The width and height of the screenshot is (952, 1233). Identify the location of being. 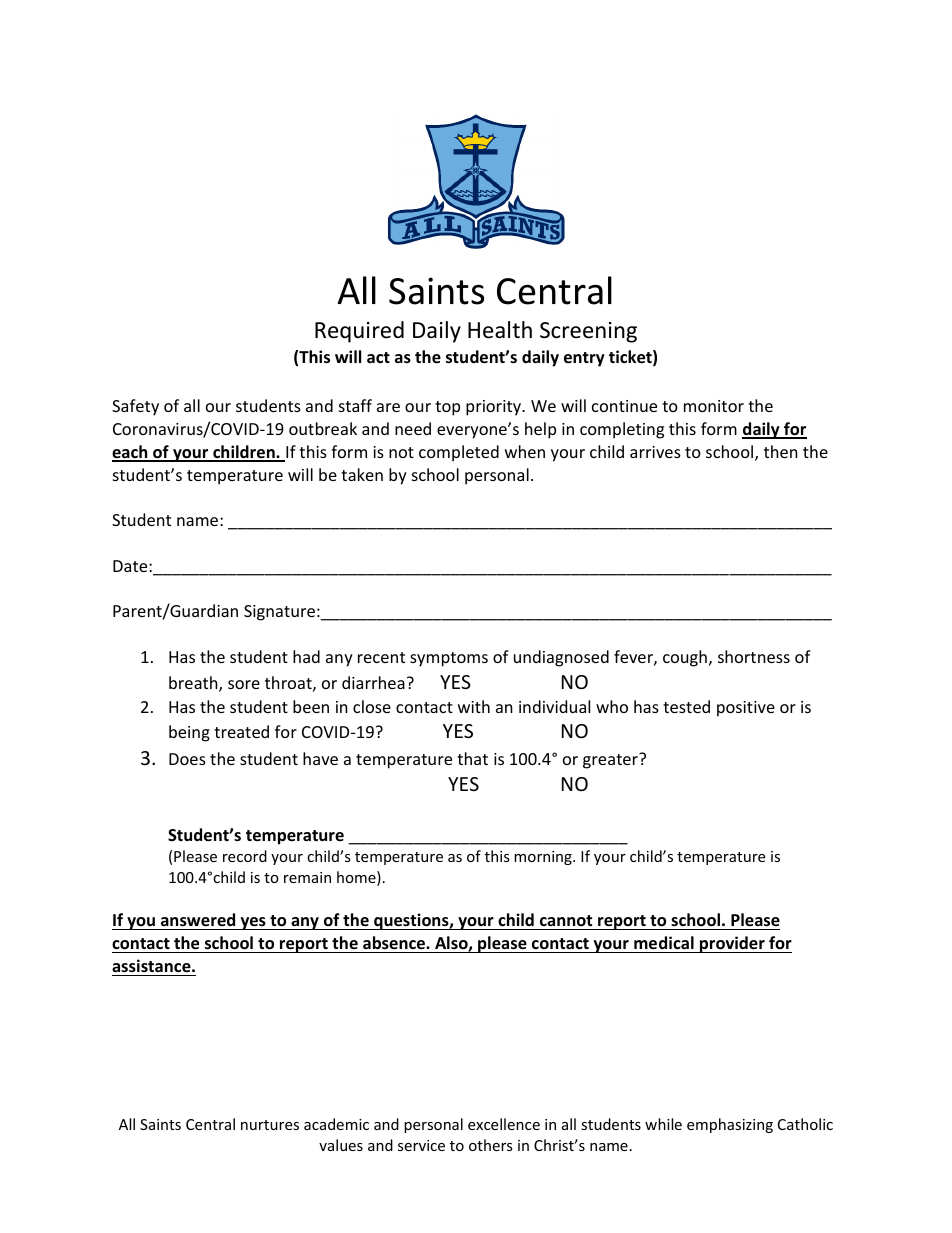
(189, 733).
